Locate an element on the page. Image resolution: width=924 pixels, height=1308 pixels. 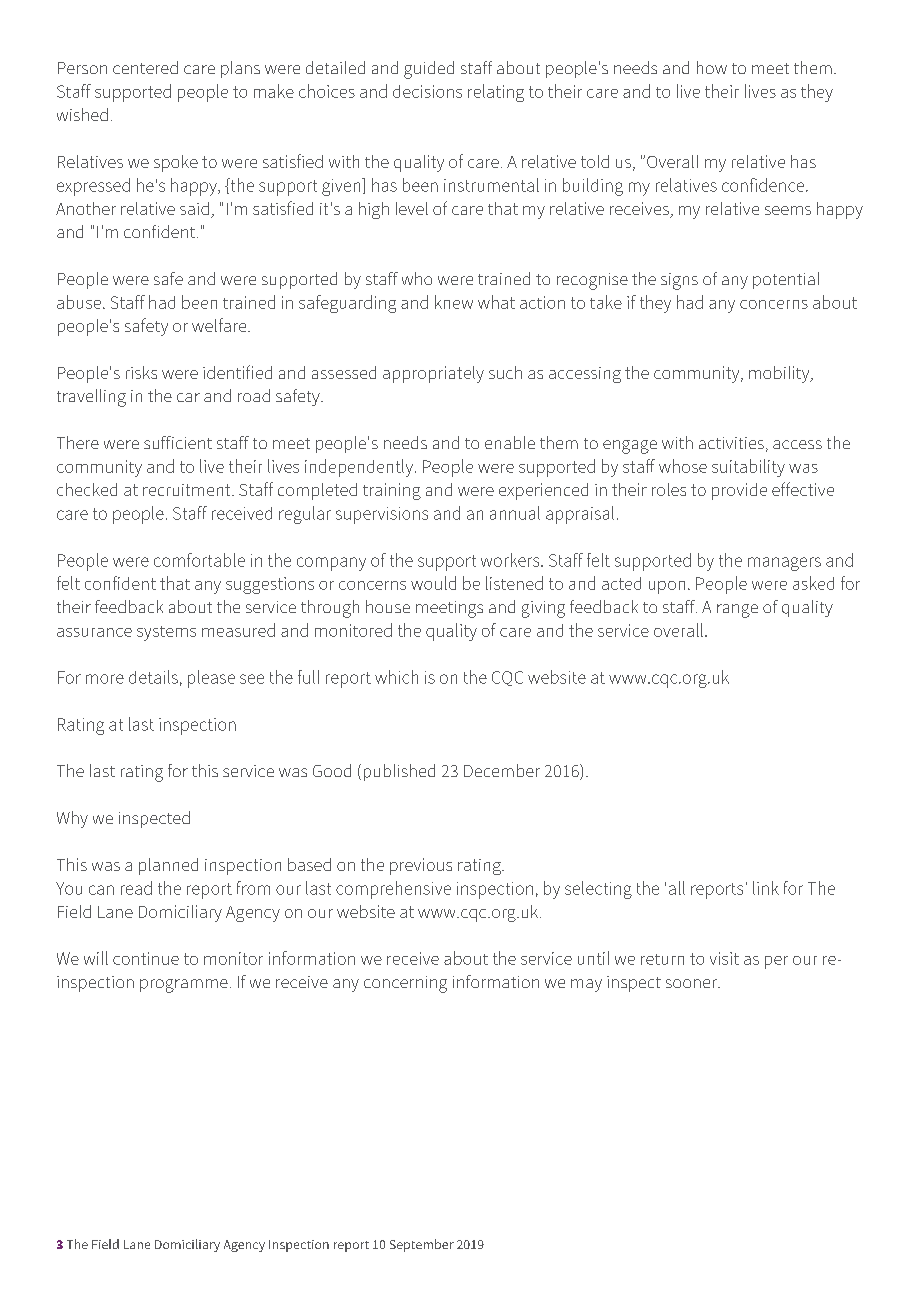
link is located at coordinates (766, 888).
